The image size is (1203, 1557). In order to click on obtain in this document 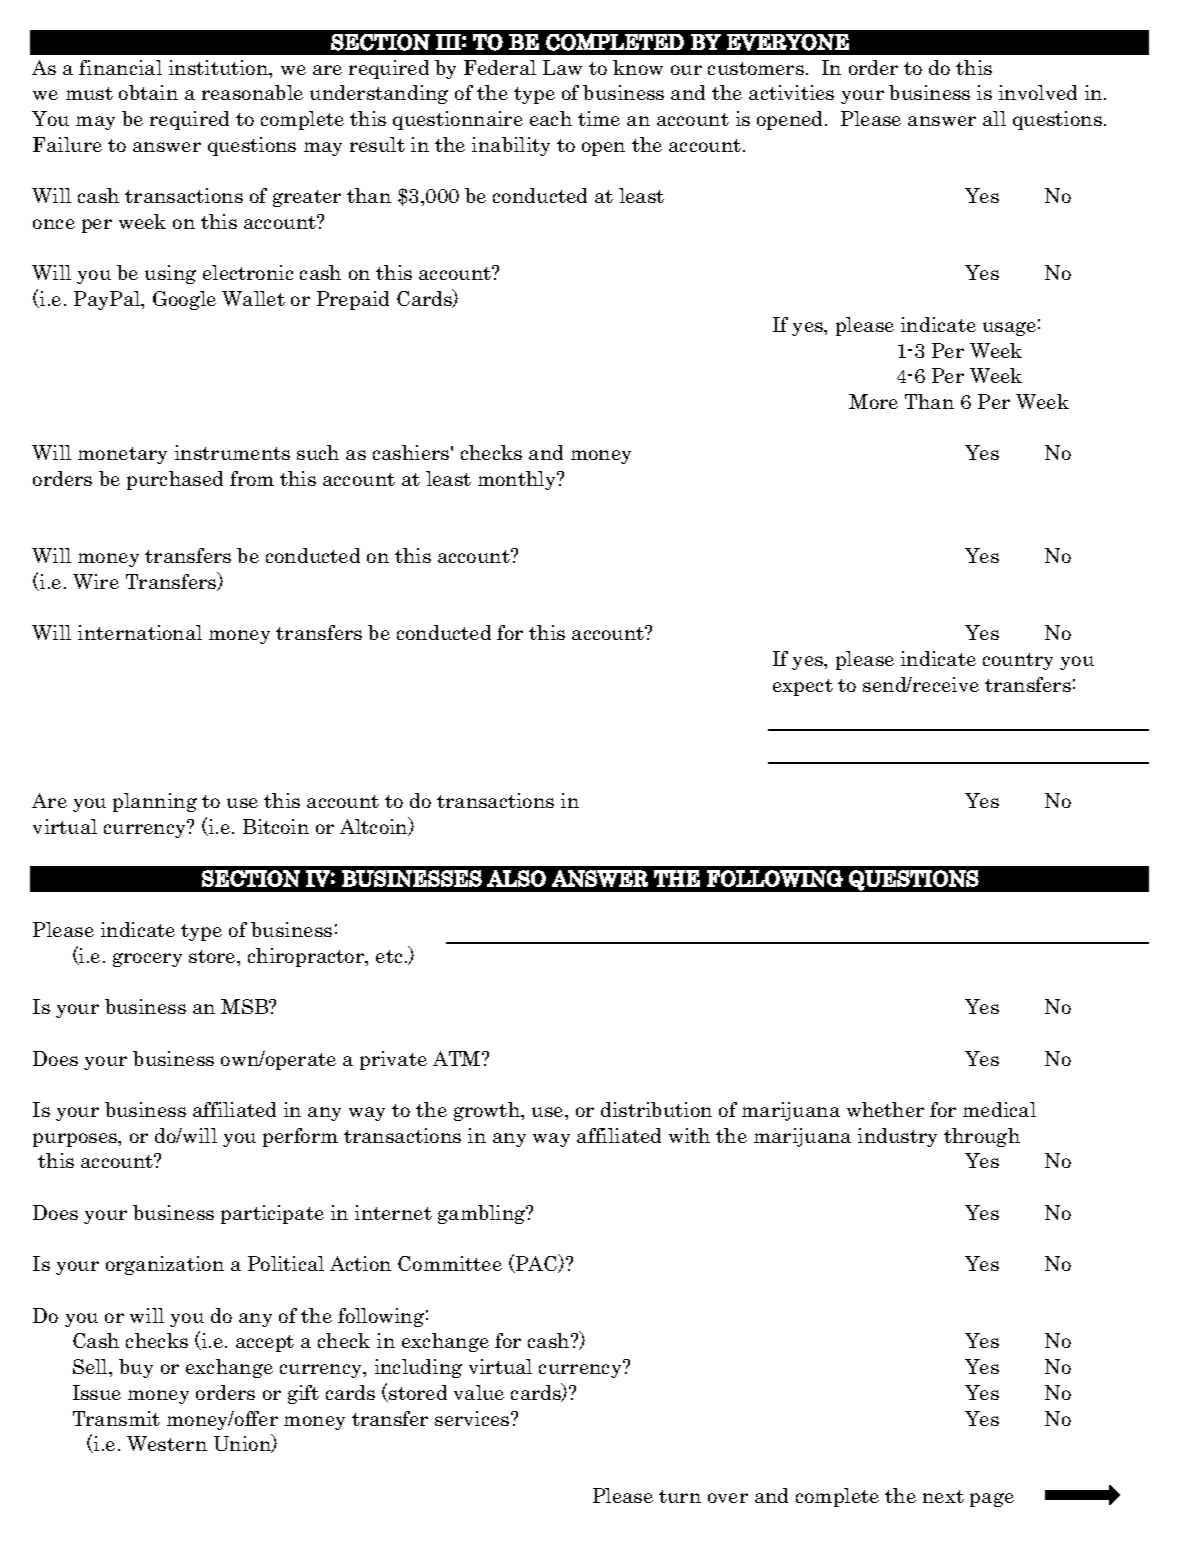, I will do `click(148, 92)`.
